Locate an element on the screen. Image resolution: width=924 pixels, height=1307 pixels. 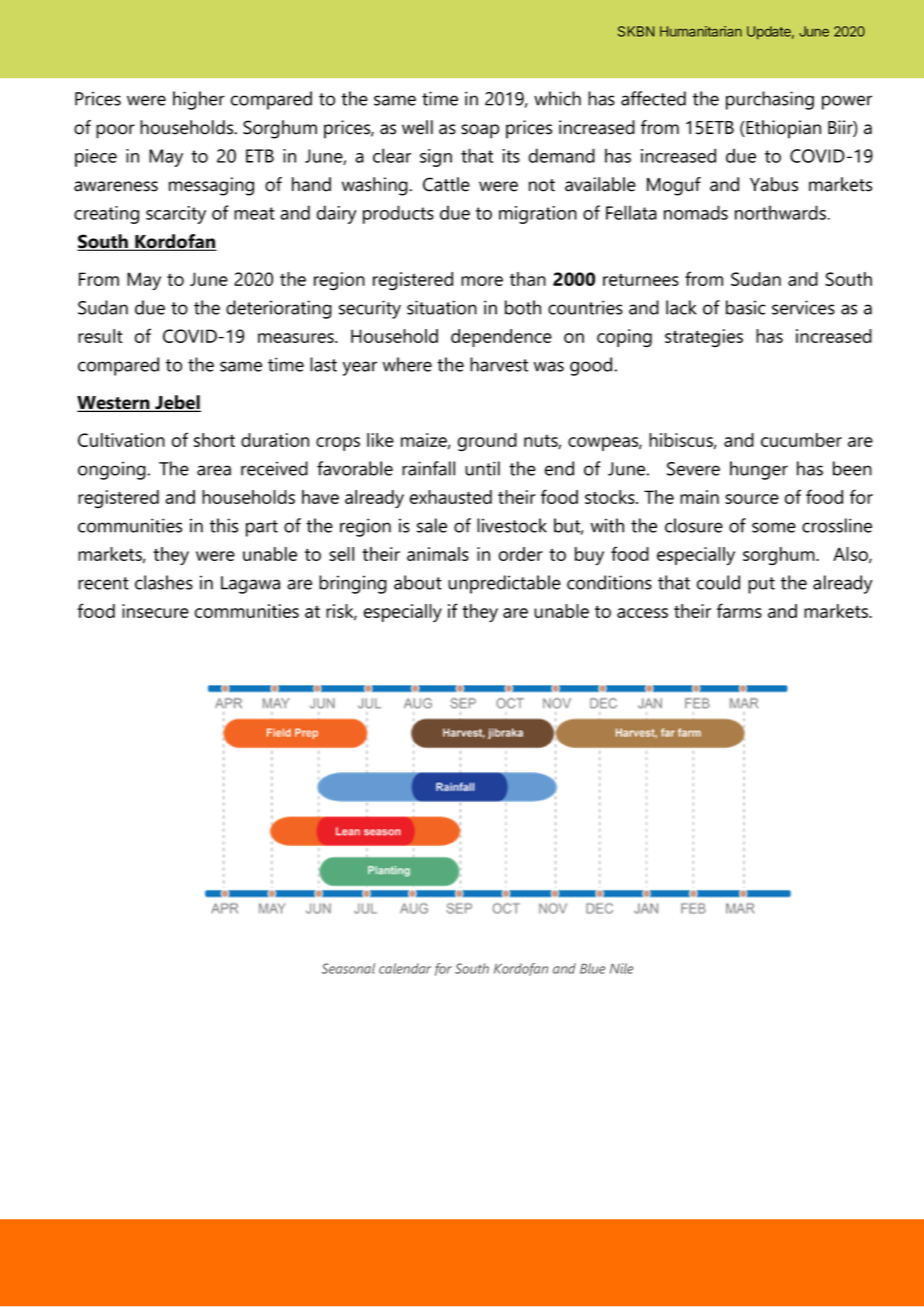
Seasonal is located at coordinates (348, 968).
